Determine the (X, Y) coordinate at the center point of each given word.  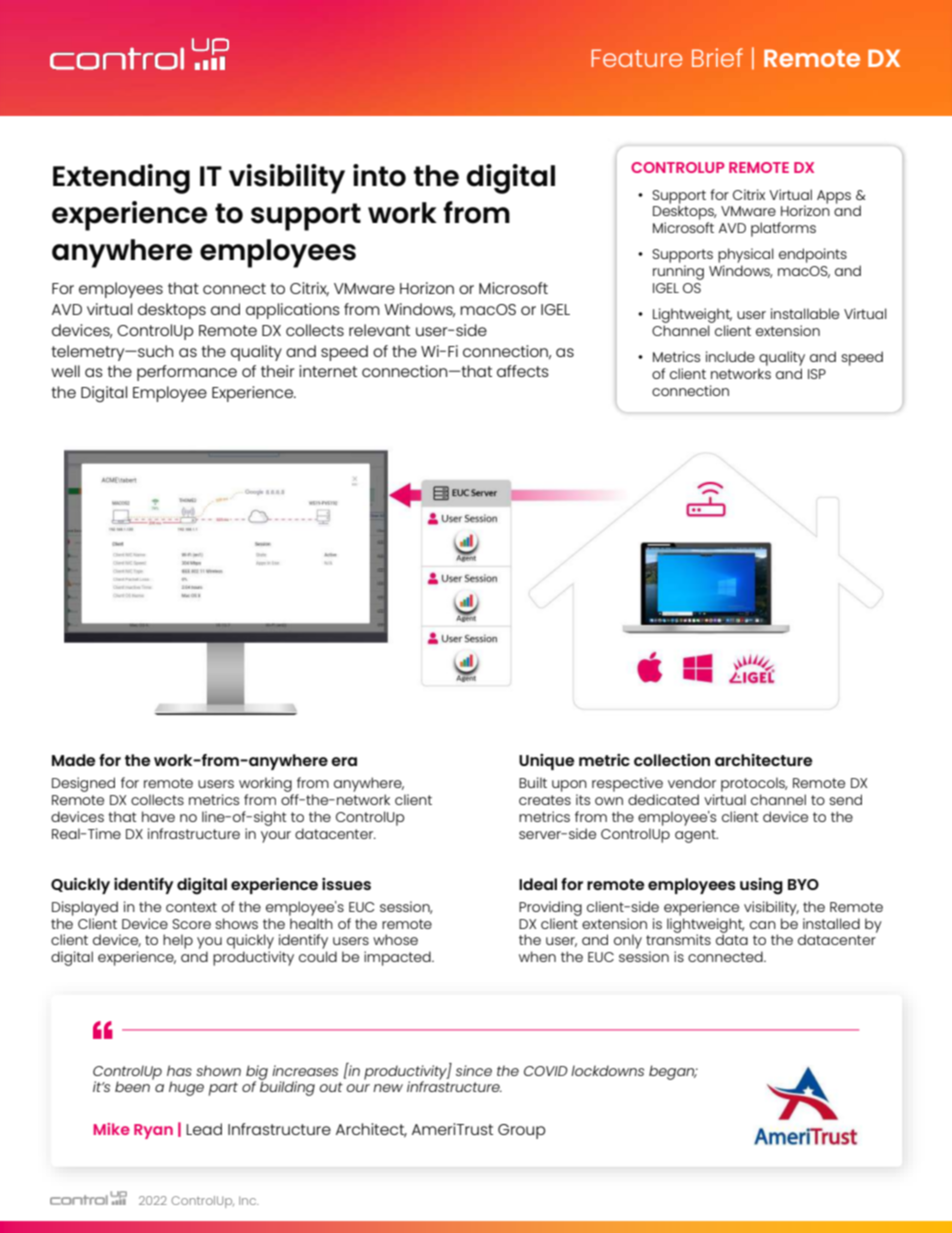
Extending (121, 179)
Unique (547, 762)
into (379, 175)
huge (186, 1088)
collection (672, 760)
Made (74, 760)
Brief (717, 57)
